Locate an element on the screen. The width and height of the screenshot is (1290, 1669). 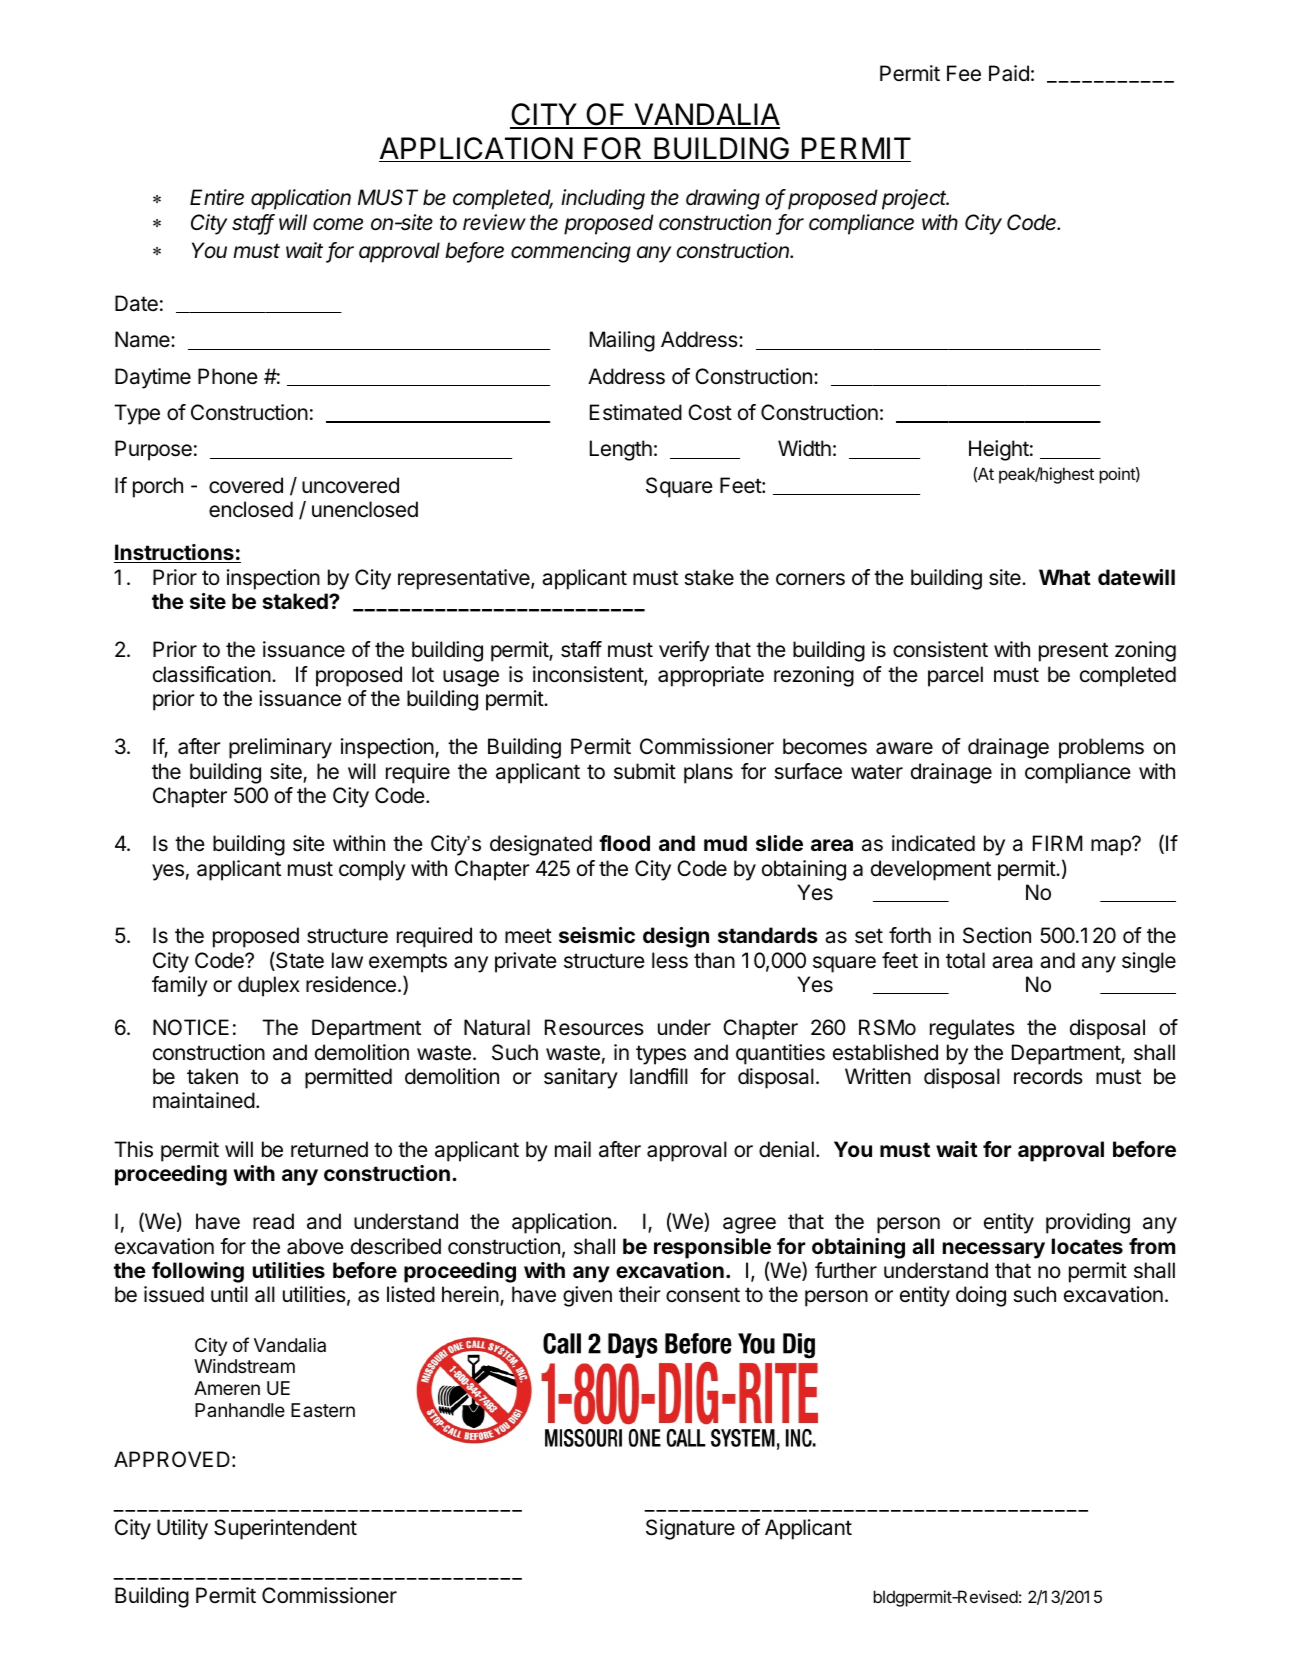
Paid is located at coordinates (1009, 73).
